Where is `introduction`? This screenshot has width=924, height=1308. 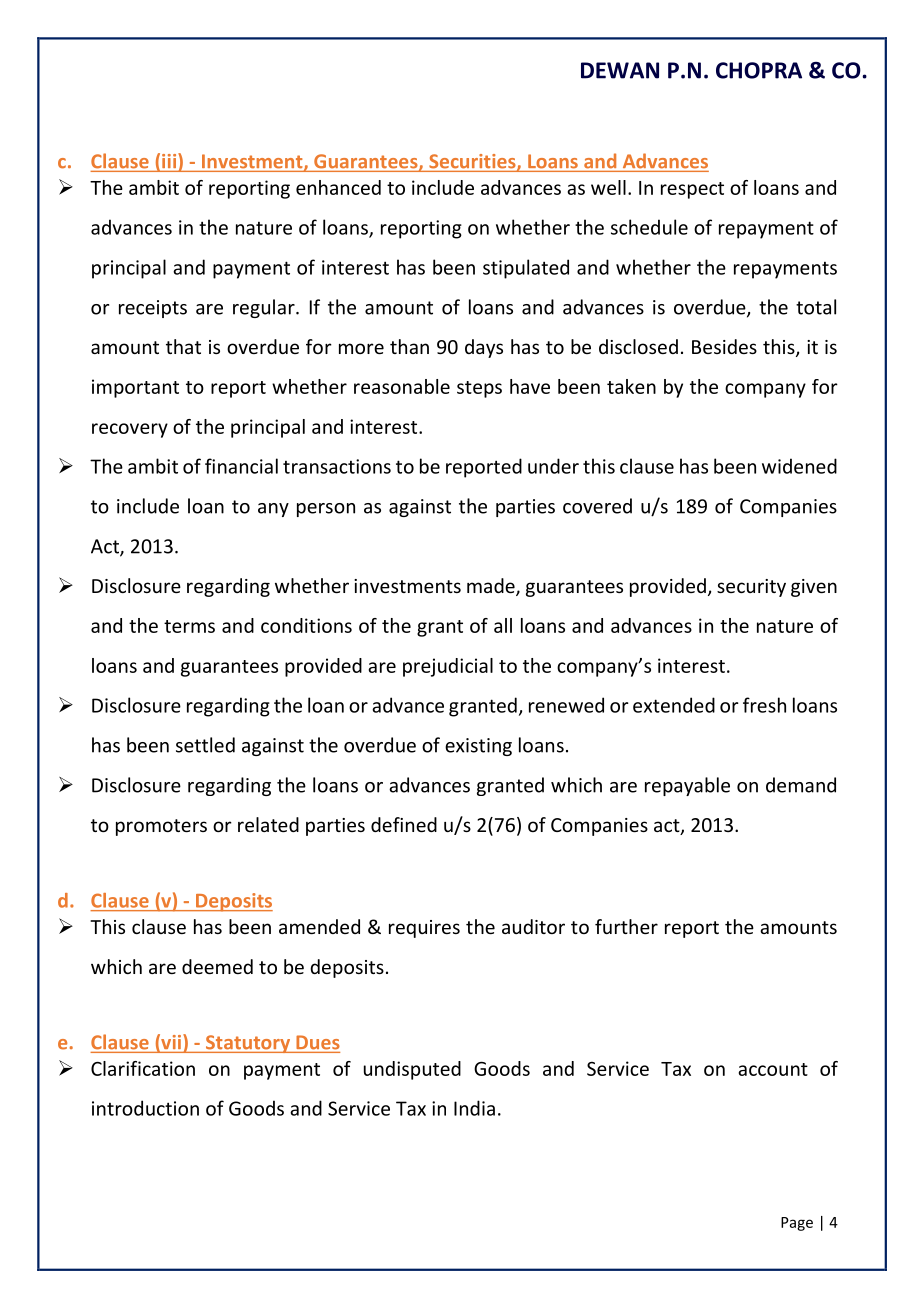
introduction is located at coordinates (145, 1108).
